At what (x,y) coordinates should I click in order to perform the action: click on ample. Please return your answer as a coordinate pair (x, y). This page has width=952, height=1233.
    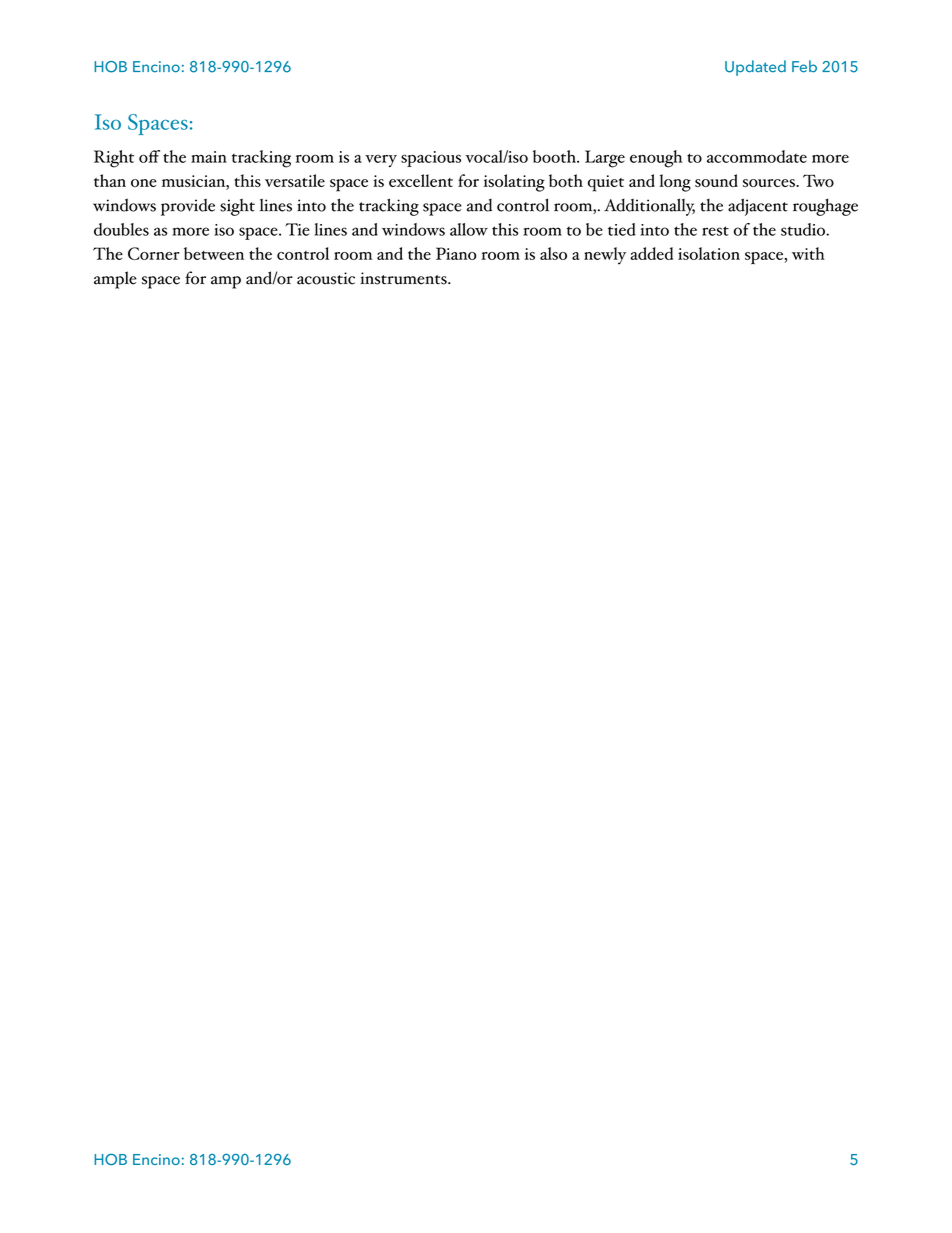
    Looking at the image, I should click on (115, 280).
